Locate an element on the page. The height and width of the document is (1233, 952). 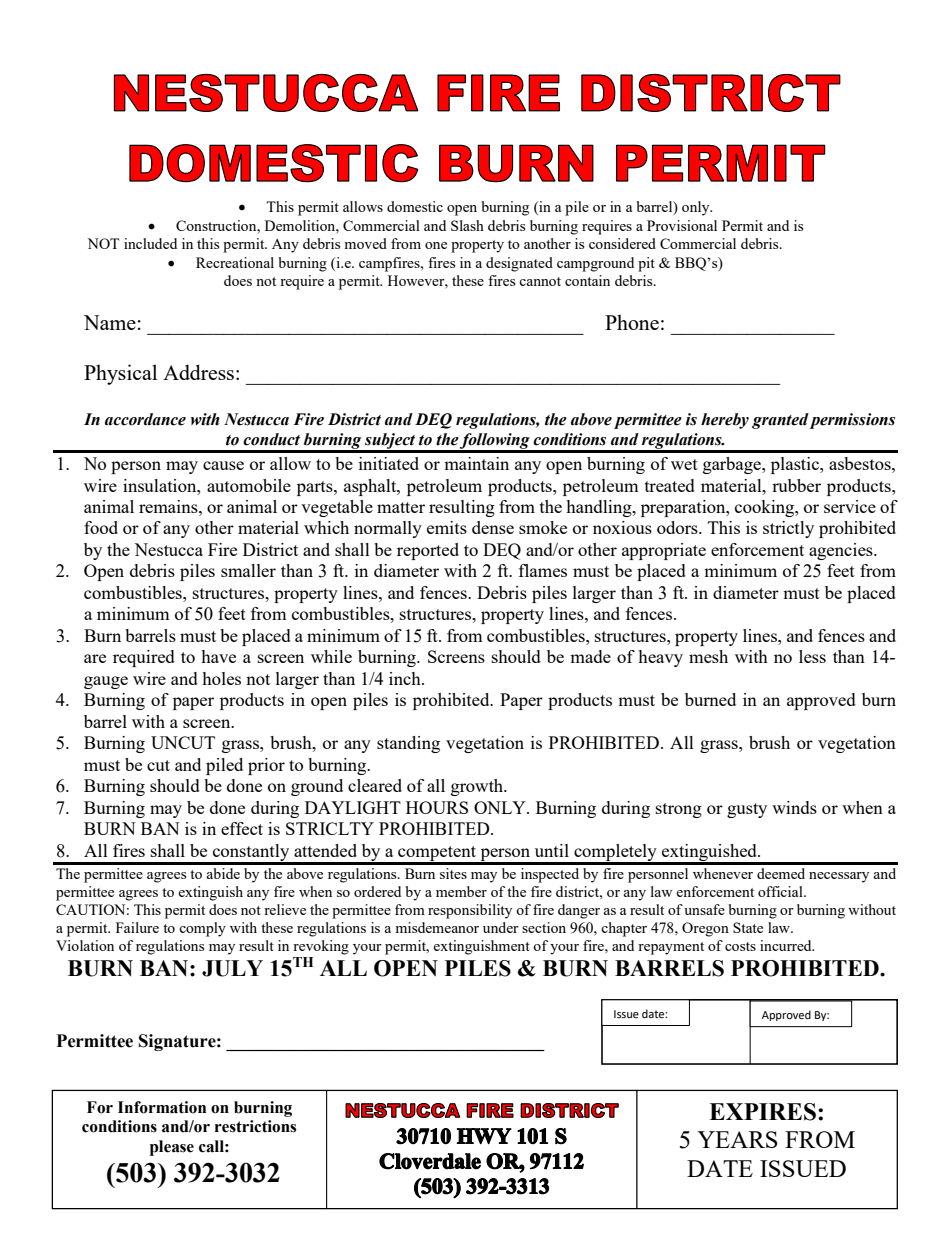
Provisional is located at coordinates (682, 225).
